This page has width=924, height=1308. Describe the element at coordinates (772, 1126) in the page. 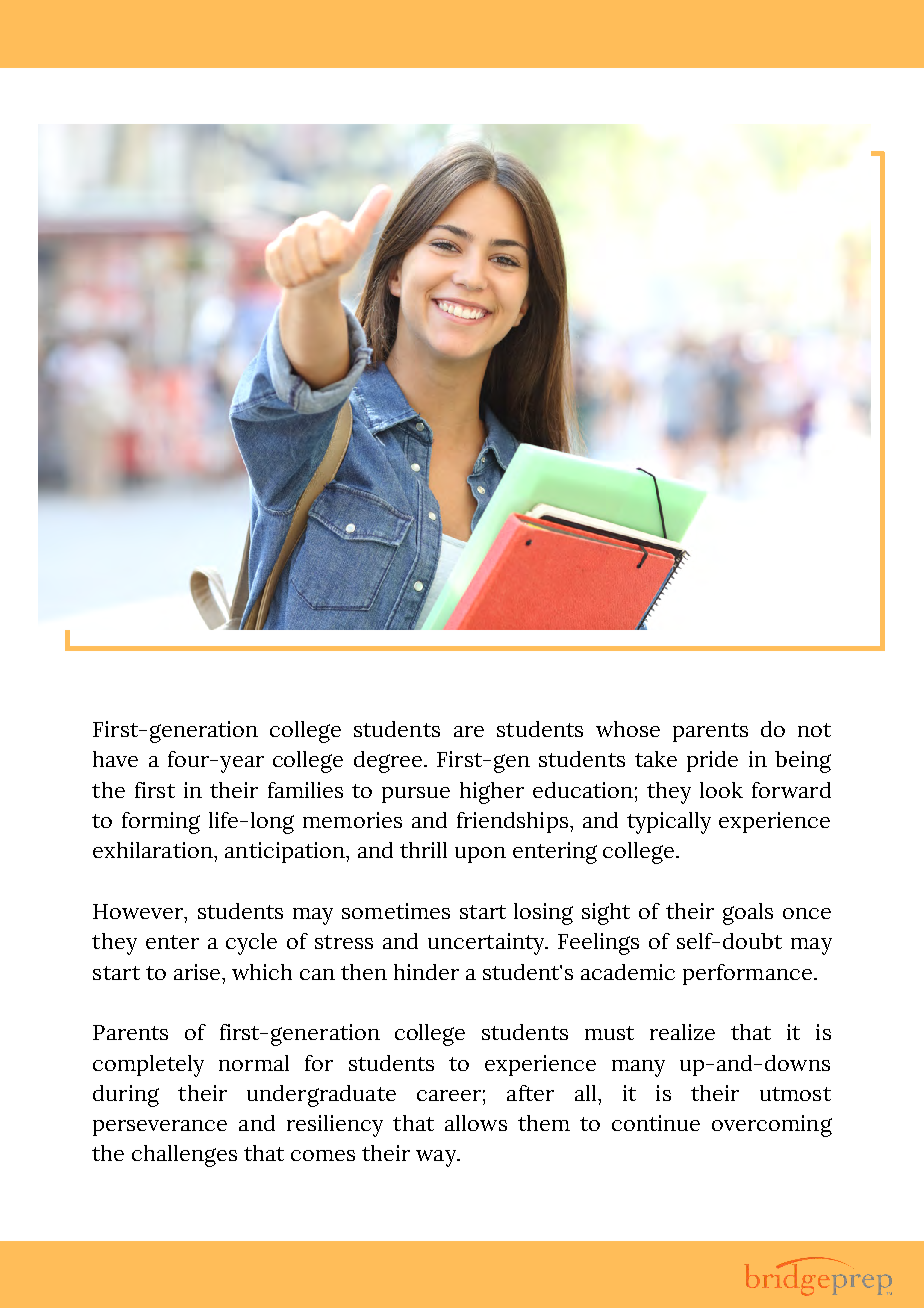

I see `overcoming` at that location.
